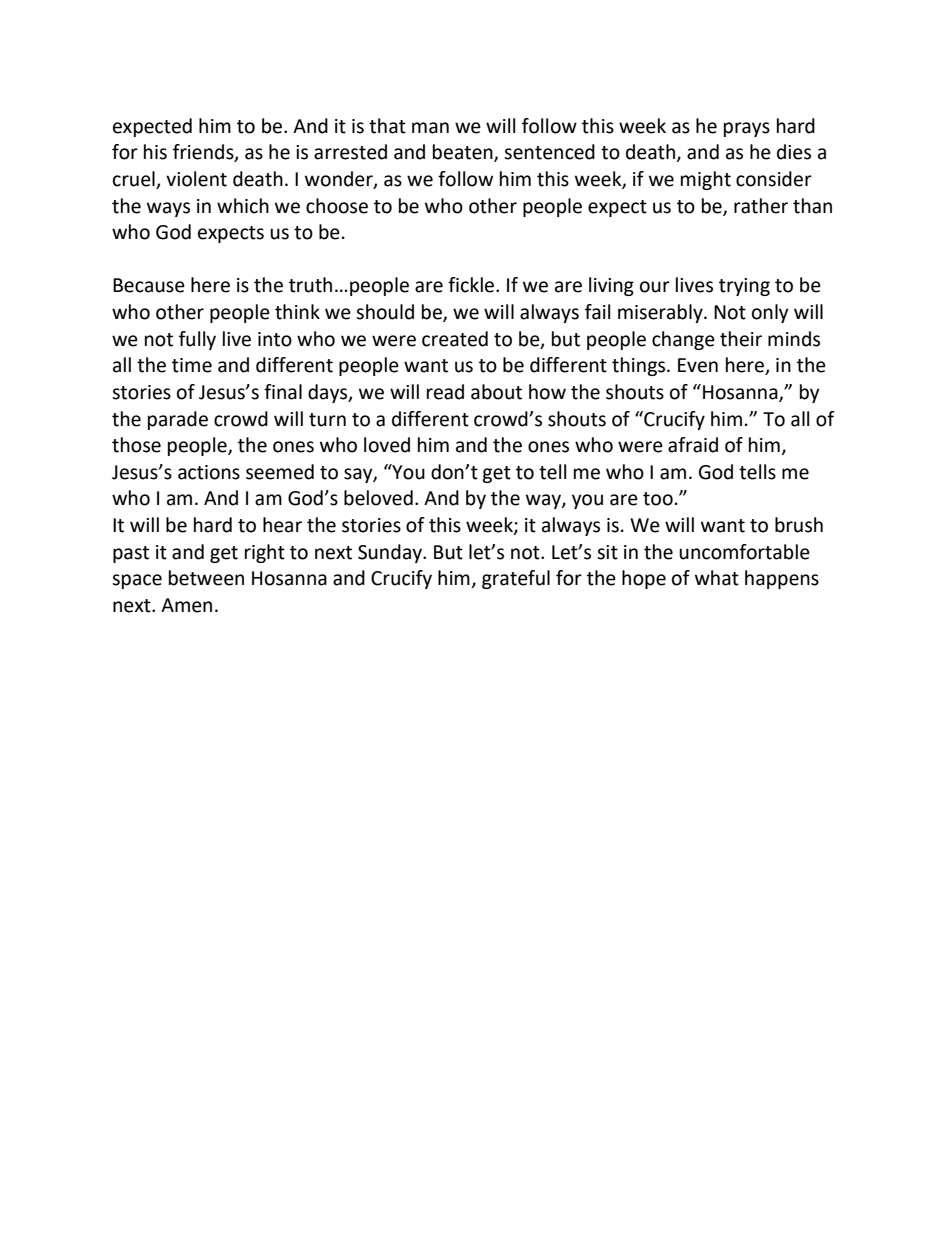 The width and height of the document is (952, 1233). Describe the element at coordinates (464, 153) in the document. I see `beaten` at that location.
